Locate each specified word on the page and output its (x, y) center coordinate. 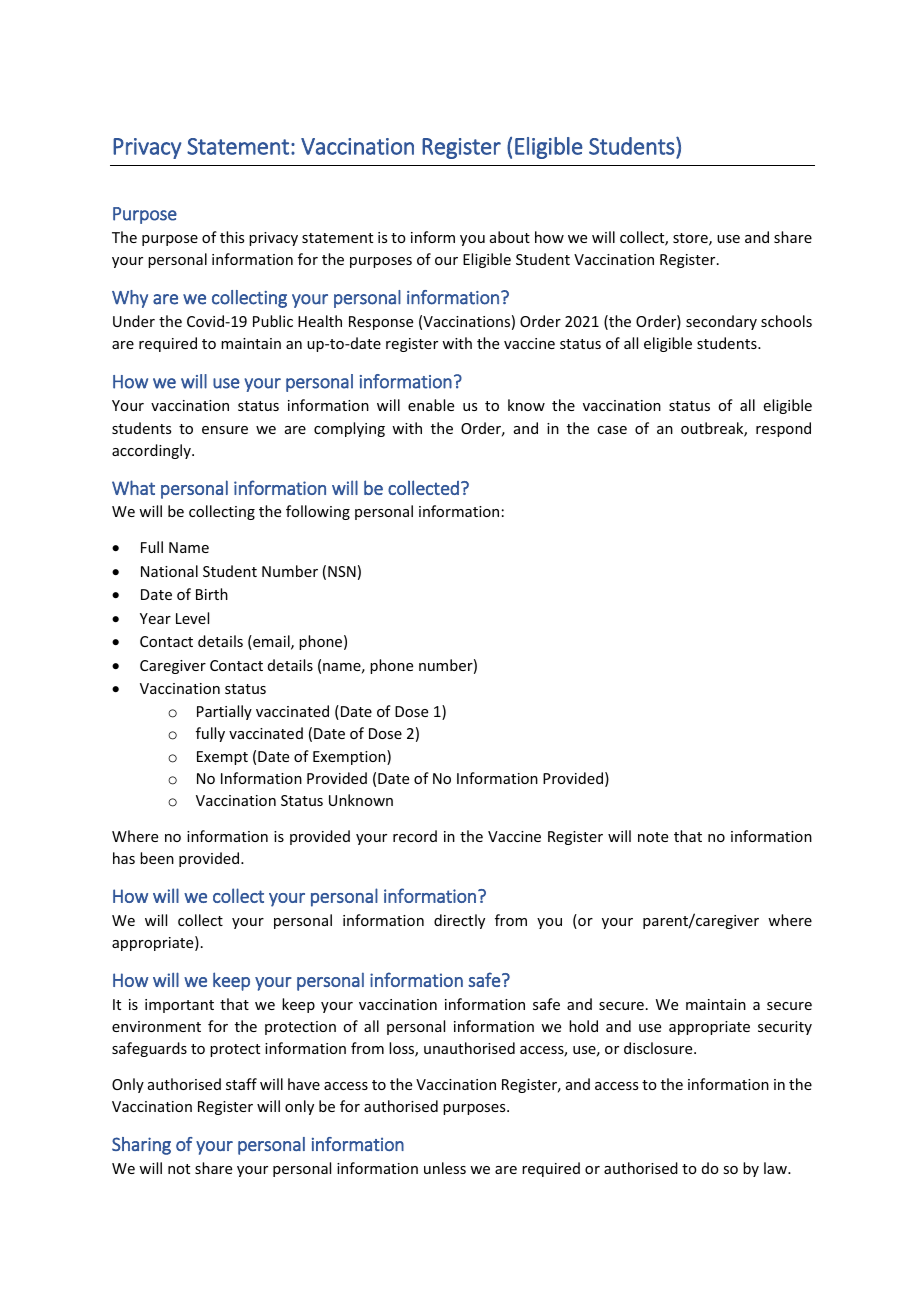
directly (459, 921)
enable (431, 405)
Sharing (141, 1146)
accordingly (152, 451)
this (232, 237)
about (510, 237)
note (653, 837)
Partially (224, 712)
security (785, 1028)
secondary (721, 322)
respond (783, 429)
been (157, 858)
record (415, 836)
